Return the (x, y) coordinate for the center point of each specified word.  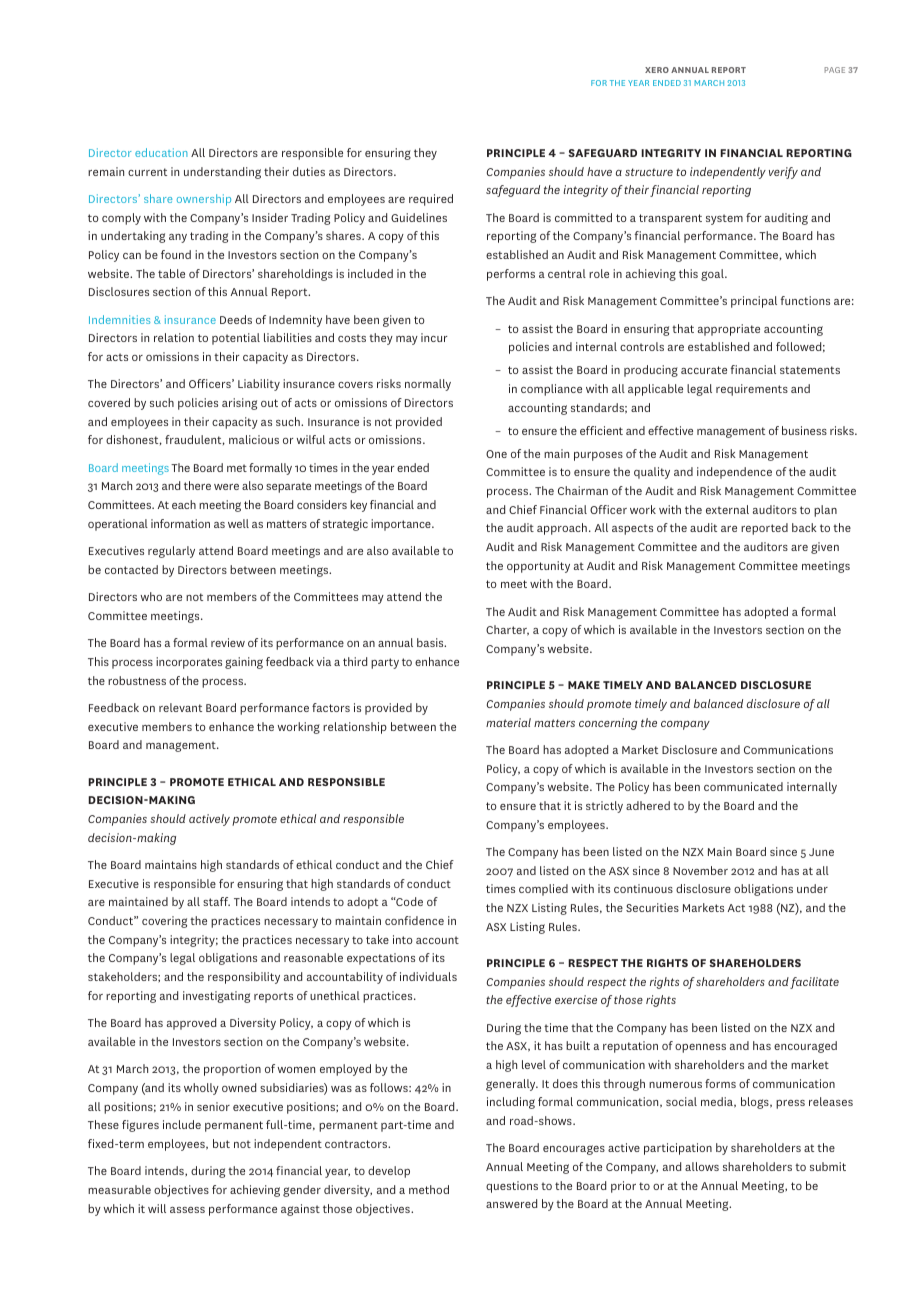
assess (187, 1210)
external (727, 509)
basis (431, 642)
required (431, 200)
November (700, 870)
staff (216, 901)
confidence (414, 920)
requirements (752, 390)
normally (428, 385)
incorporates (189, 663)
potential (236, 339)
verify (783, 173)
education (161, 152)
